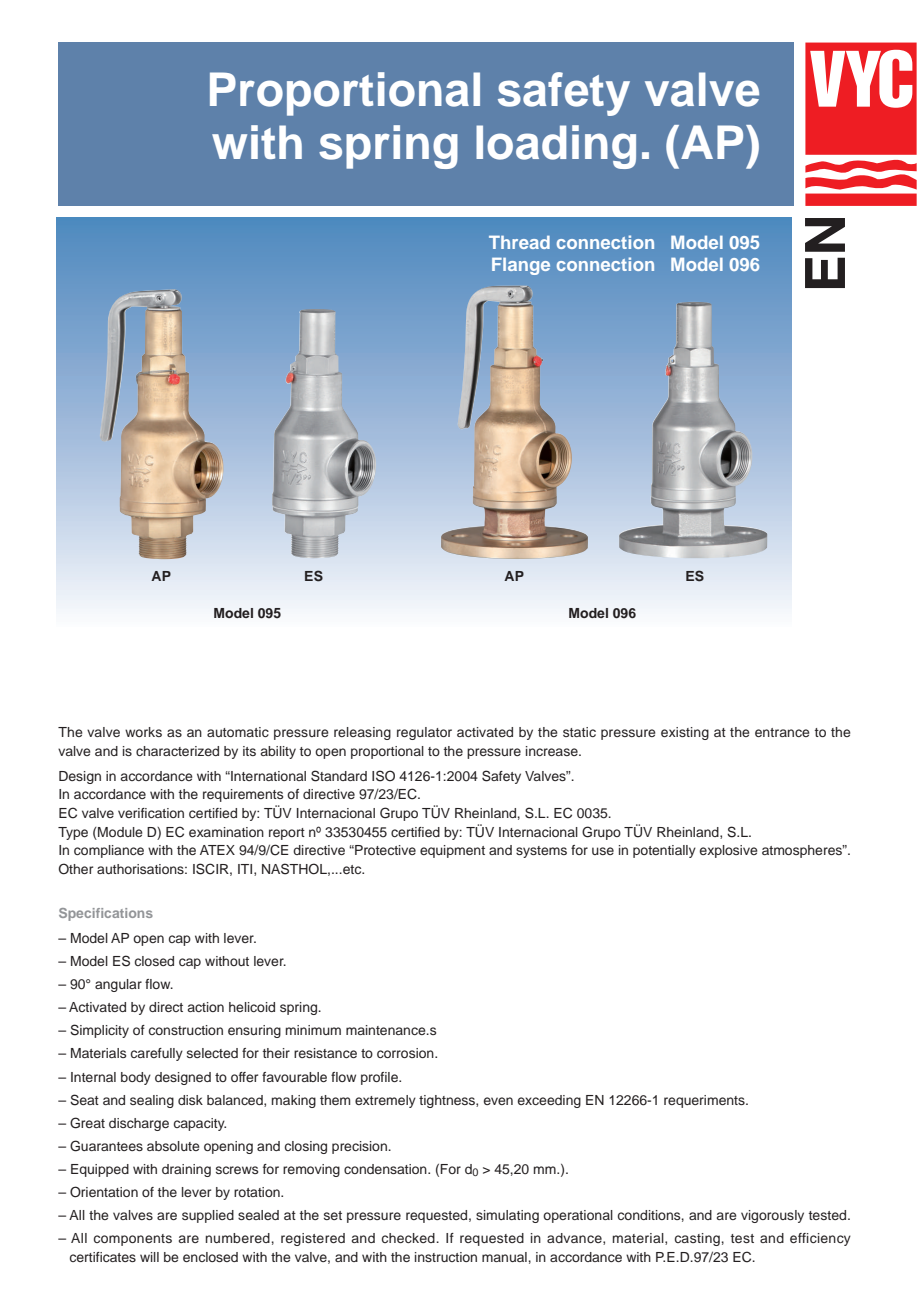  What do you see at coordinates (519, 242) in the image?
I see `Thread` at bounding box center [519, 242].
